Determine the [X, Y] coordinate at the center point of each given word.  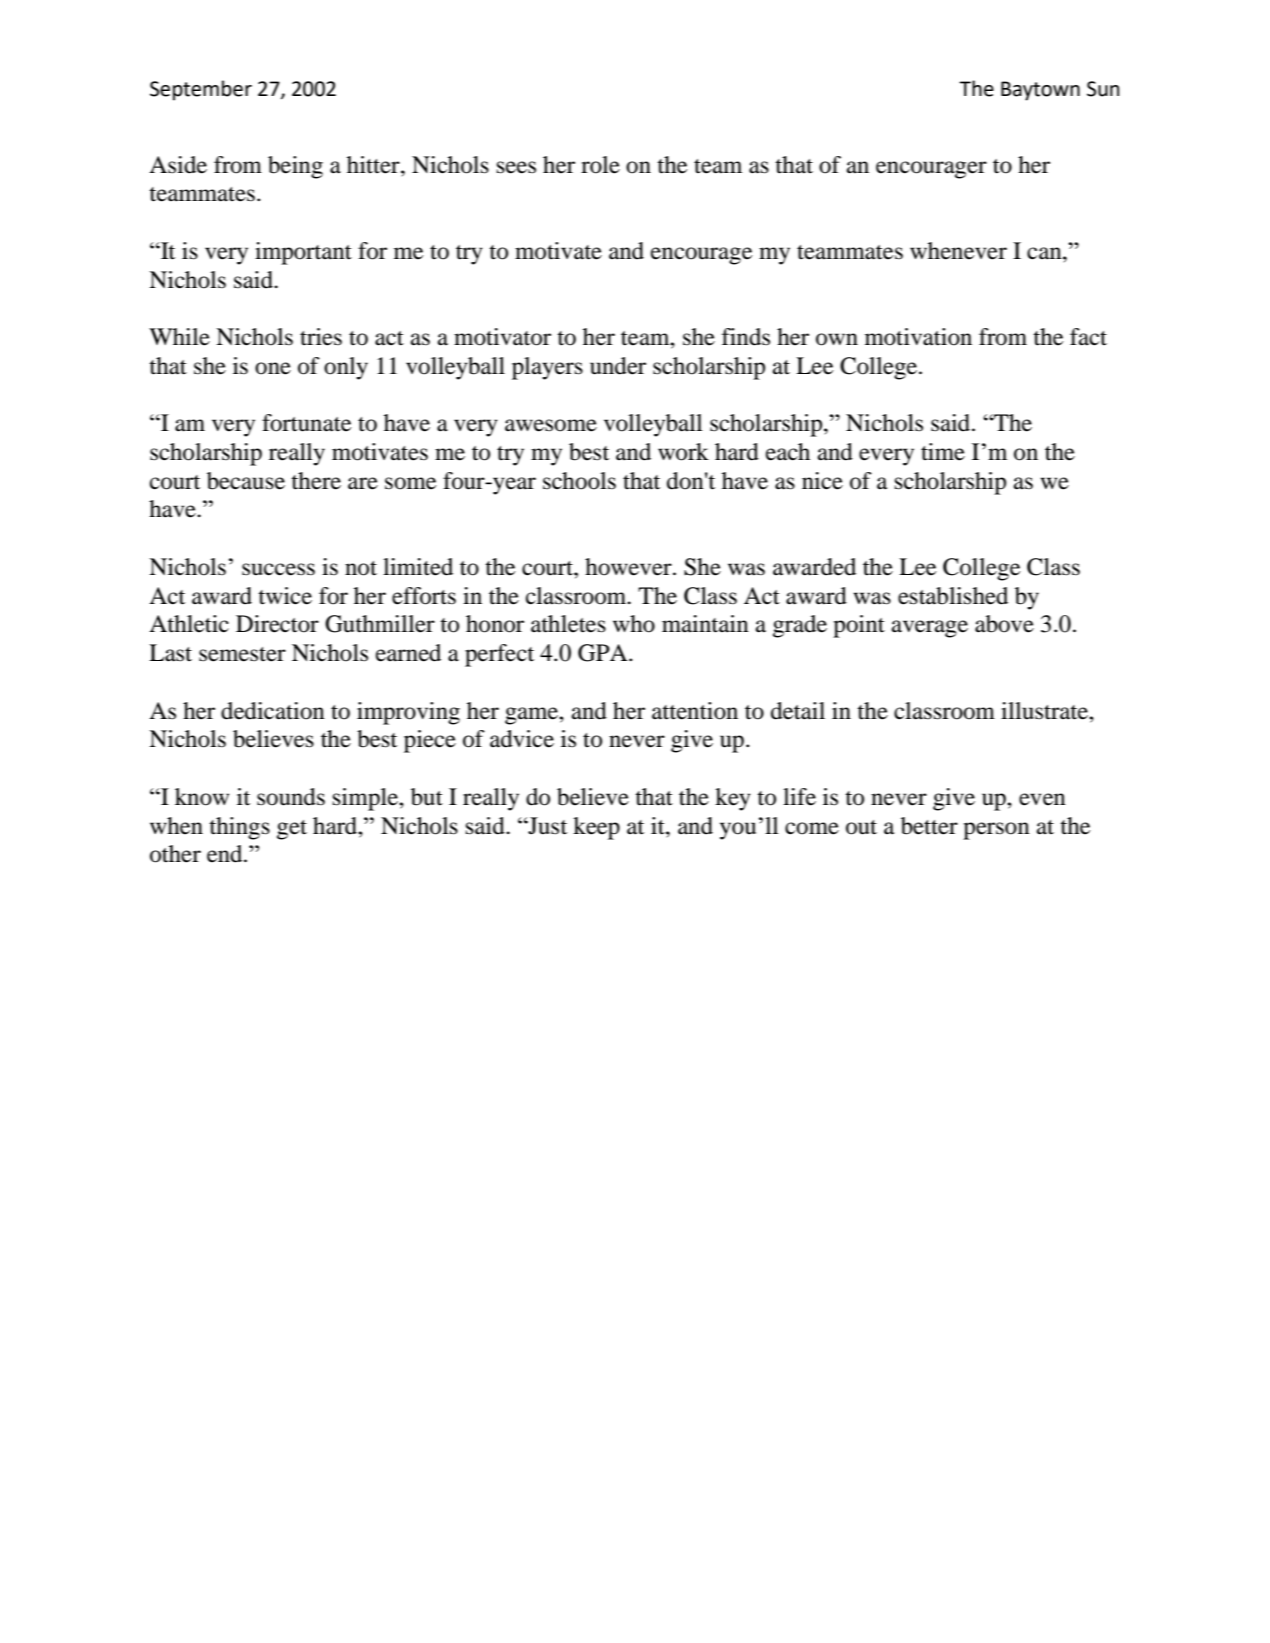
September [201, 90]
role [600, 165]
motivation [918, 337]
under [618, 366]
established [953, 596]
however [629, 567]
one [273, 368]
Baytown [1040, 91]
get [292, 830]
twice [285, 596]
